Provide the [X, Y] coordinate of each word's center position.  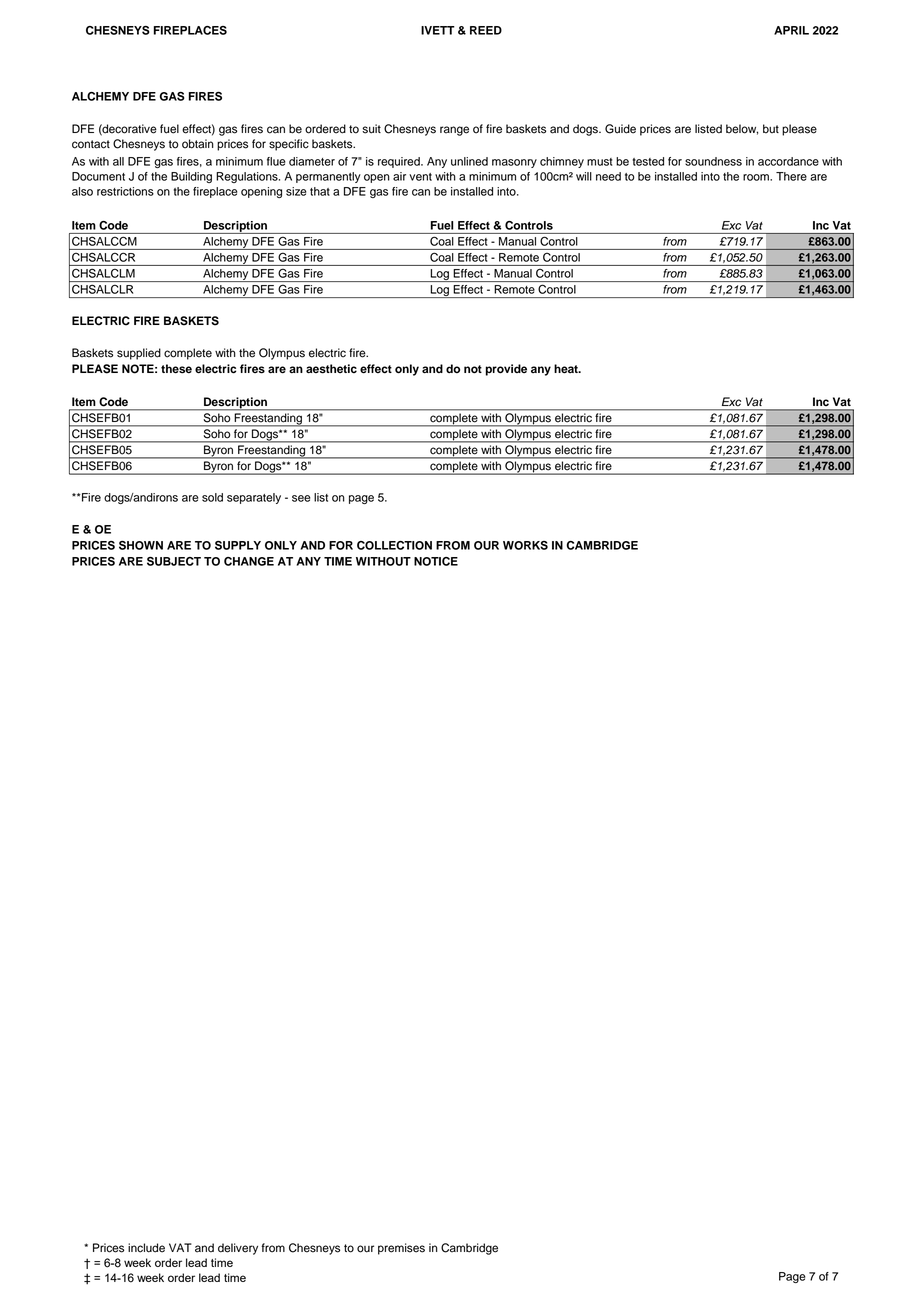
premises [401, 1249]
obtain [198, 144]
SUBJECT [174, 561]
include [146, 1248]
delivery [238, 1249]
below [742, 129]
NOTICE [436, 561]
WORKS [525, 545]
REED [486, 30]
